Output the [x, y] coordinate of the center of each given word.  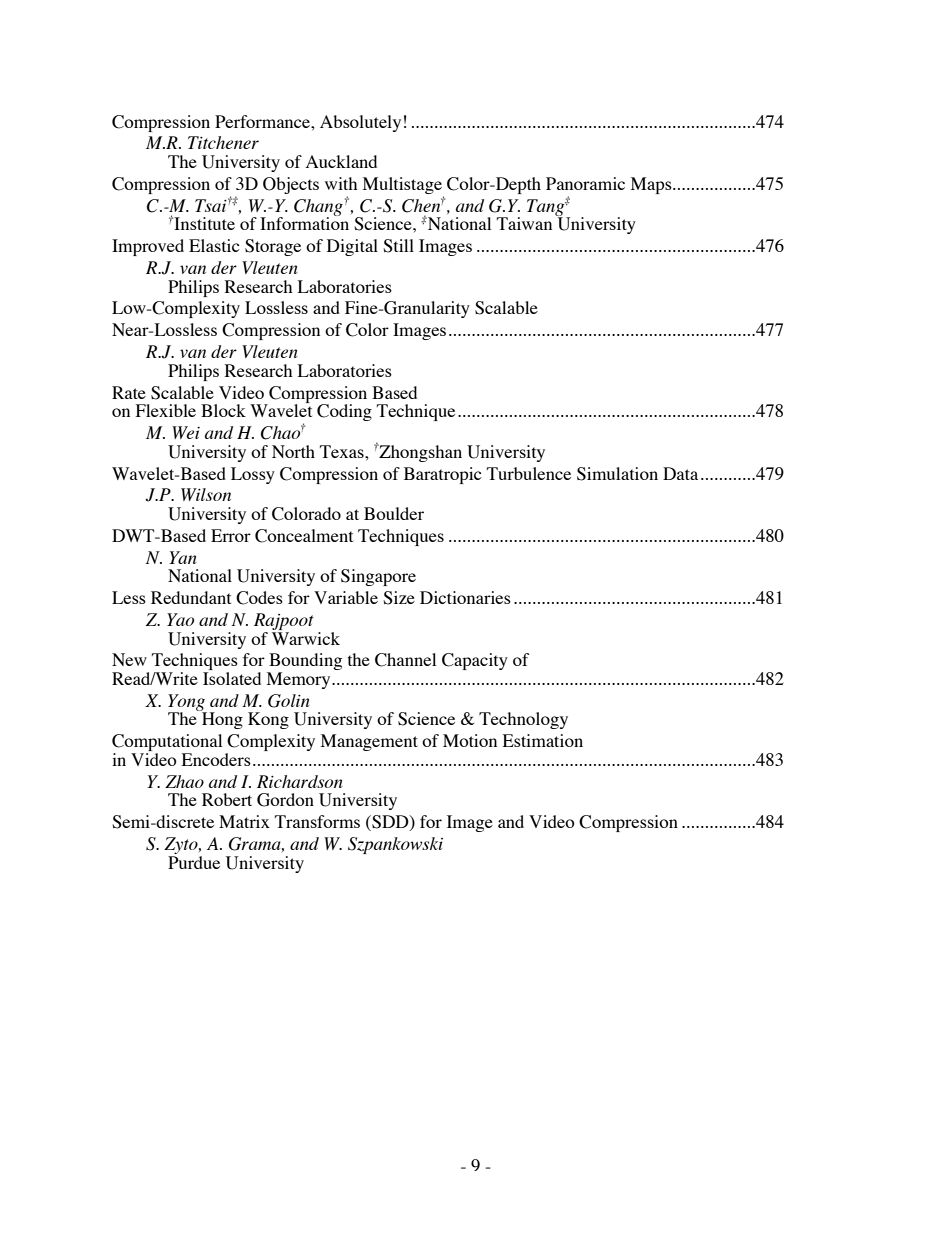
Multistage [402, 185]
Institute [203, 223]
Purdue [194, 861]
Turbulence [529, 473]
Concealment [304, 536]
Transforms [317, 821]
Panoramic [585, 183]
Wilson [206, 494]
